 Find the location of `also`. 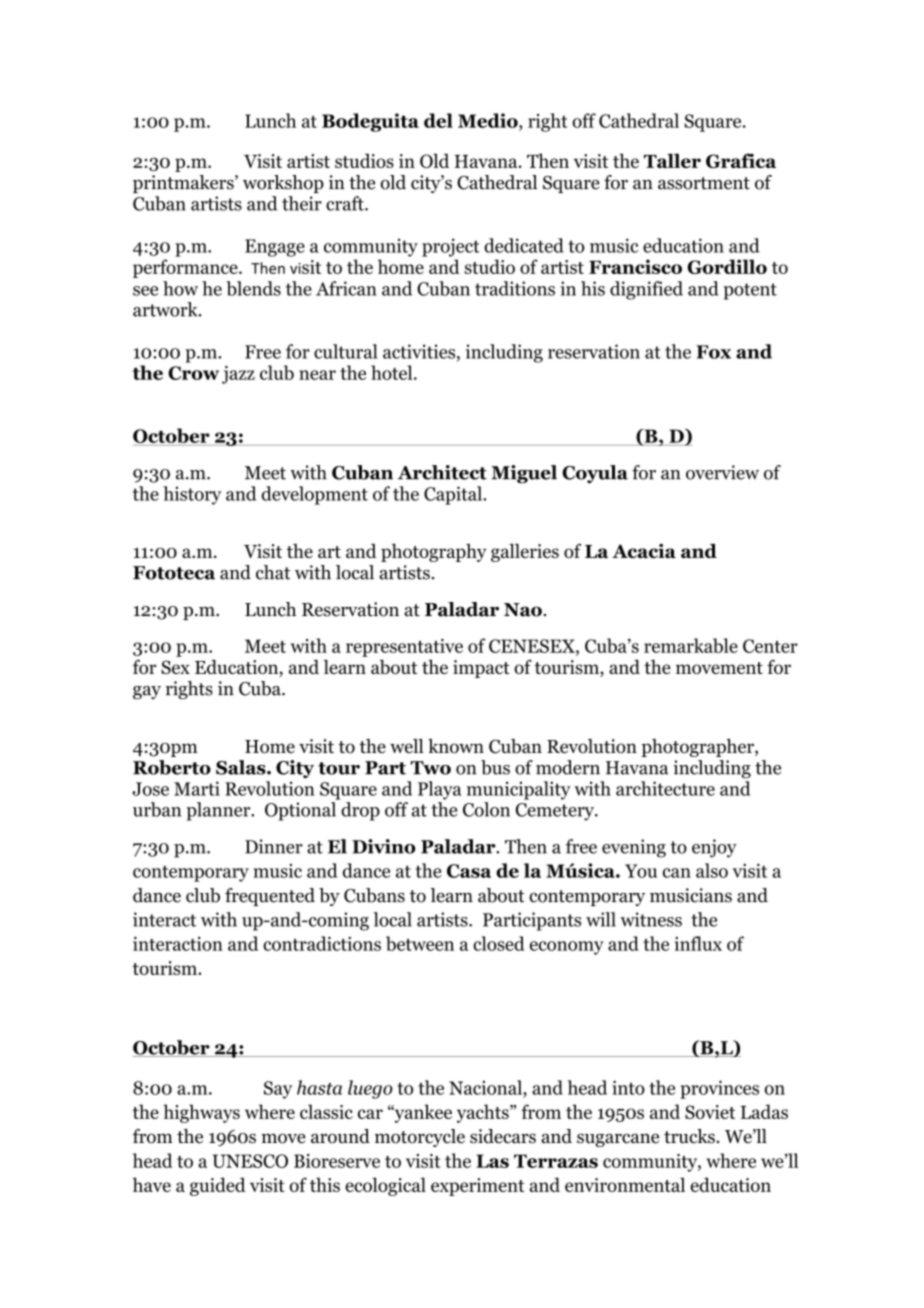

also is located at coordinates (712, 870).
